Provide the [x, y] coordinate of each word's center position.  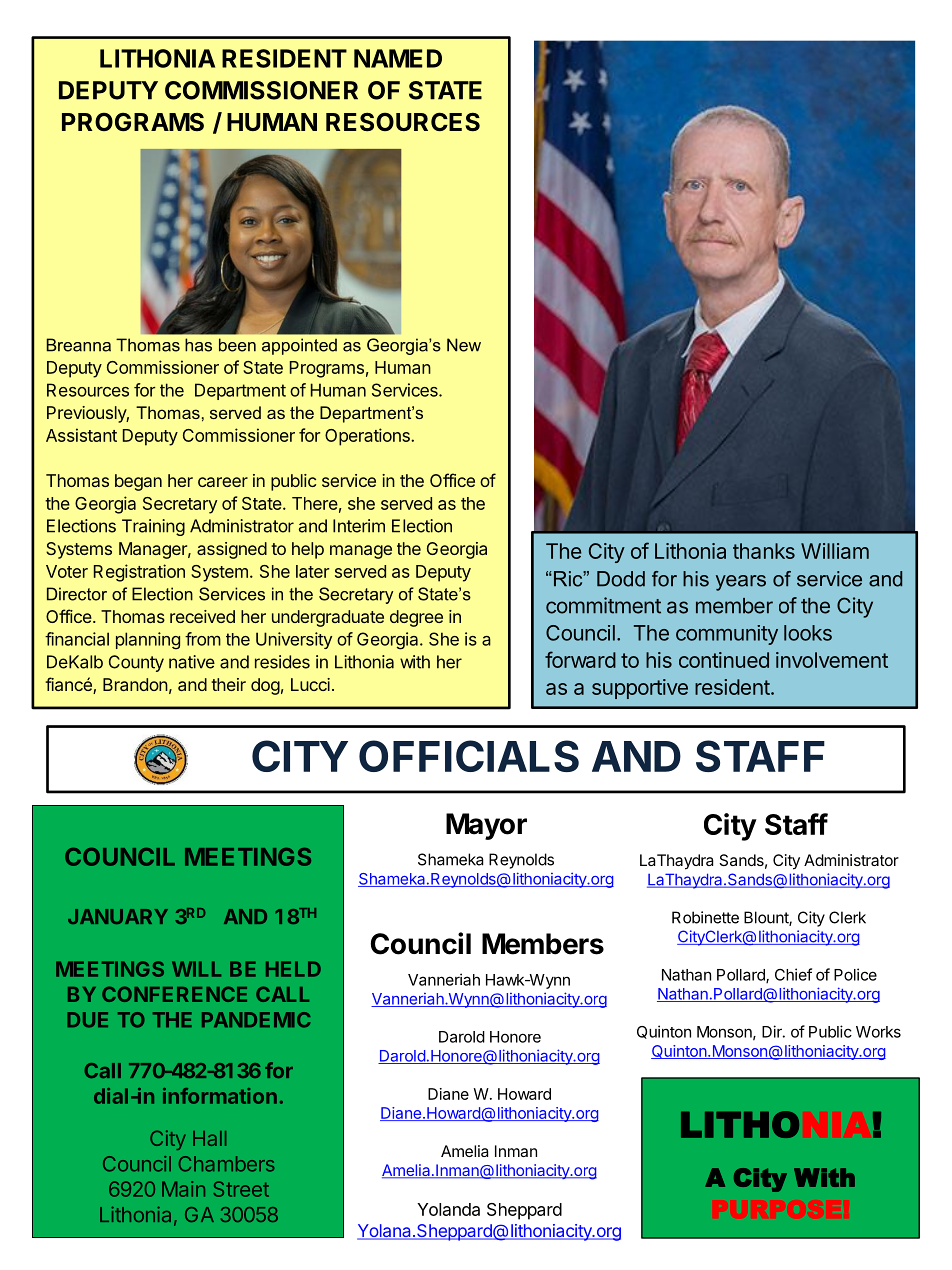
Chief [793, 974]
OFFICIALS [469, 756]
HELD [293, 969]
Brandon [135, 684]
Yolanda [448, 1209]
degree [416, 618]
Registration [139, 573]
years [741, 583]
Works [878, 1032]
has [198, 345]
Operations [368, 437]
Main [183, 1189]
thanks [764, 551]
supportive [640, 689]
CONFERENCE [174, 994]
